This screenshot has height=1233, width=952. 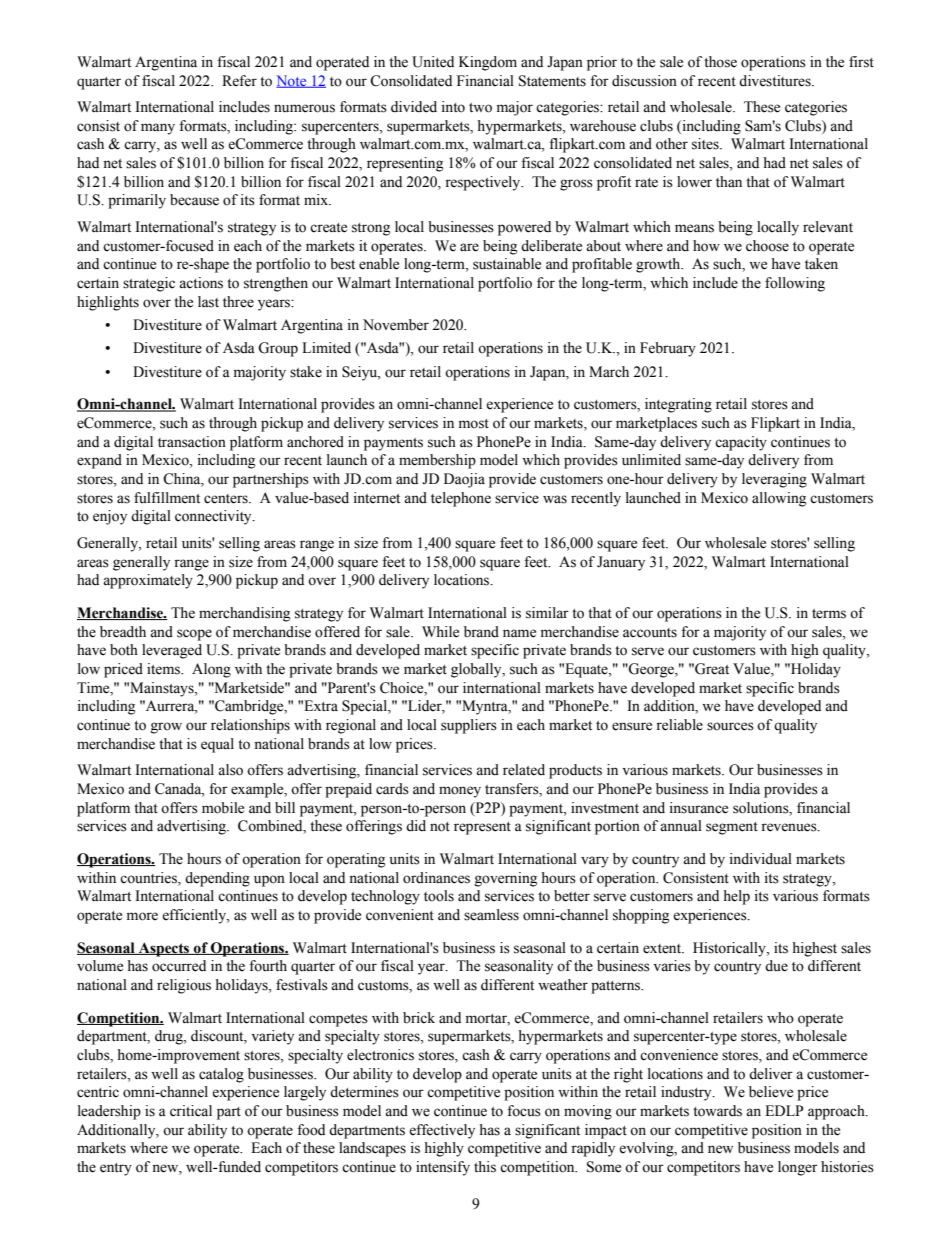 What do you see at coordinates (191, 1111) in the screenshot?
I see `critical` at bounding box center [191, 1111].
